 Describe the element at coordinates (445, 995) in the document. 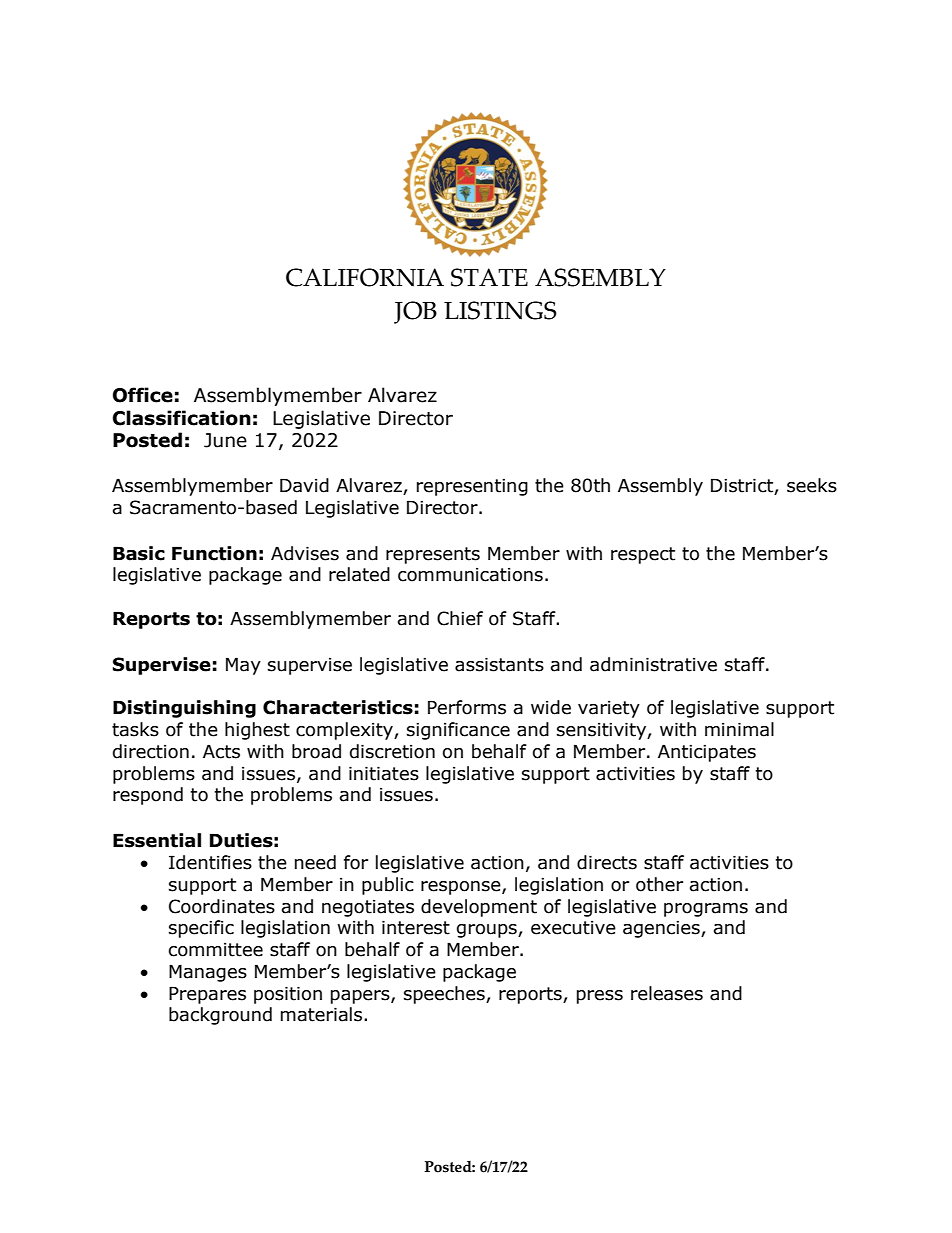

I see `speeches` at that location.
